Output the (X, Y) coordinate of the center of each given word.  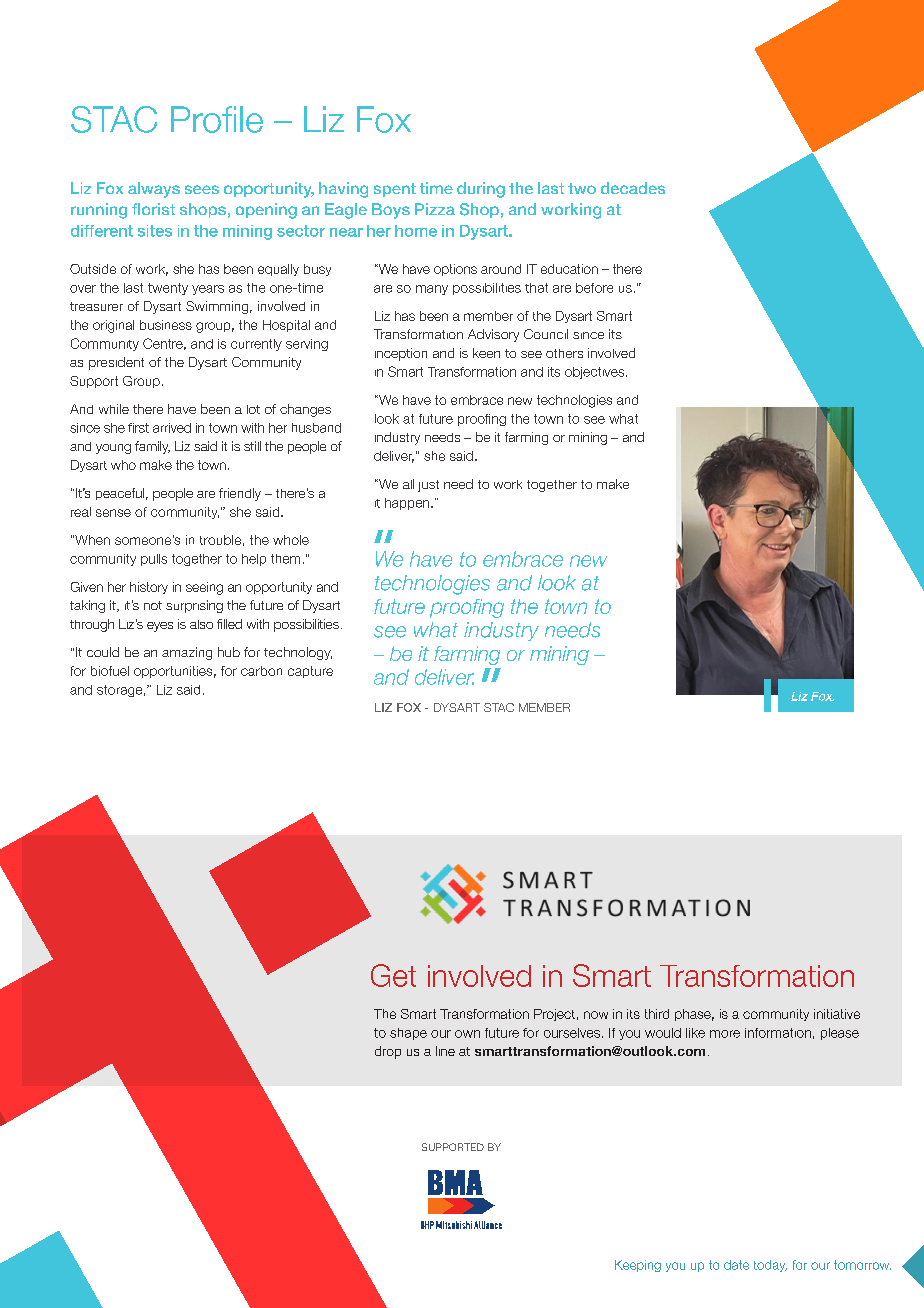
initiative (837, 1014)
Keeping (638, 1266)
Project (554, 1015)
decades (633, 188)
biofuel (110, 671)
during (481, 190)
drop (388, 1052)
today (770, 1266)
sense (113, 513)
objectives (596, 373)
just (428, 486)
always (154, 190)
